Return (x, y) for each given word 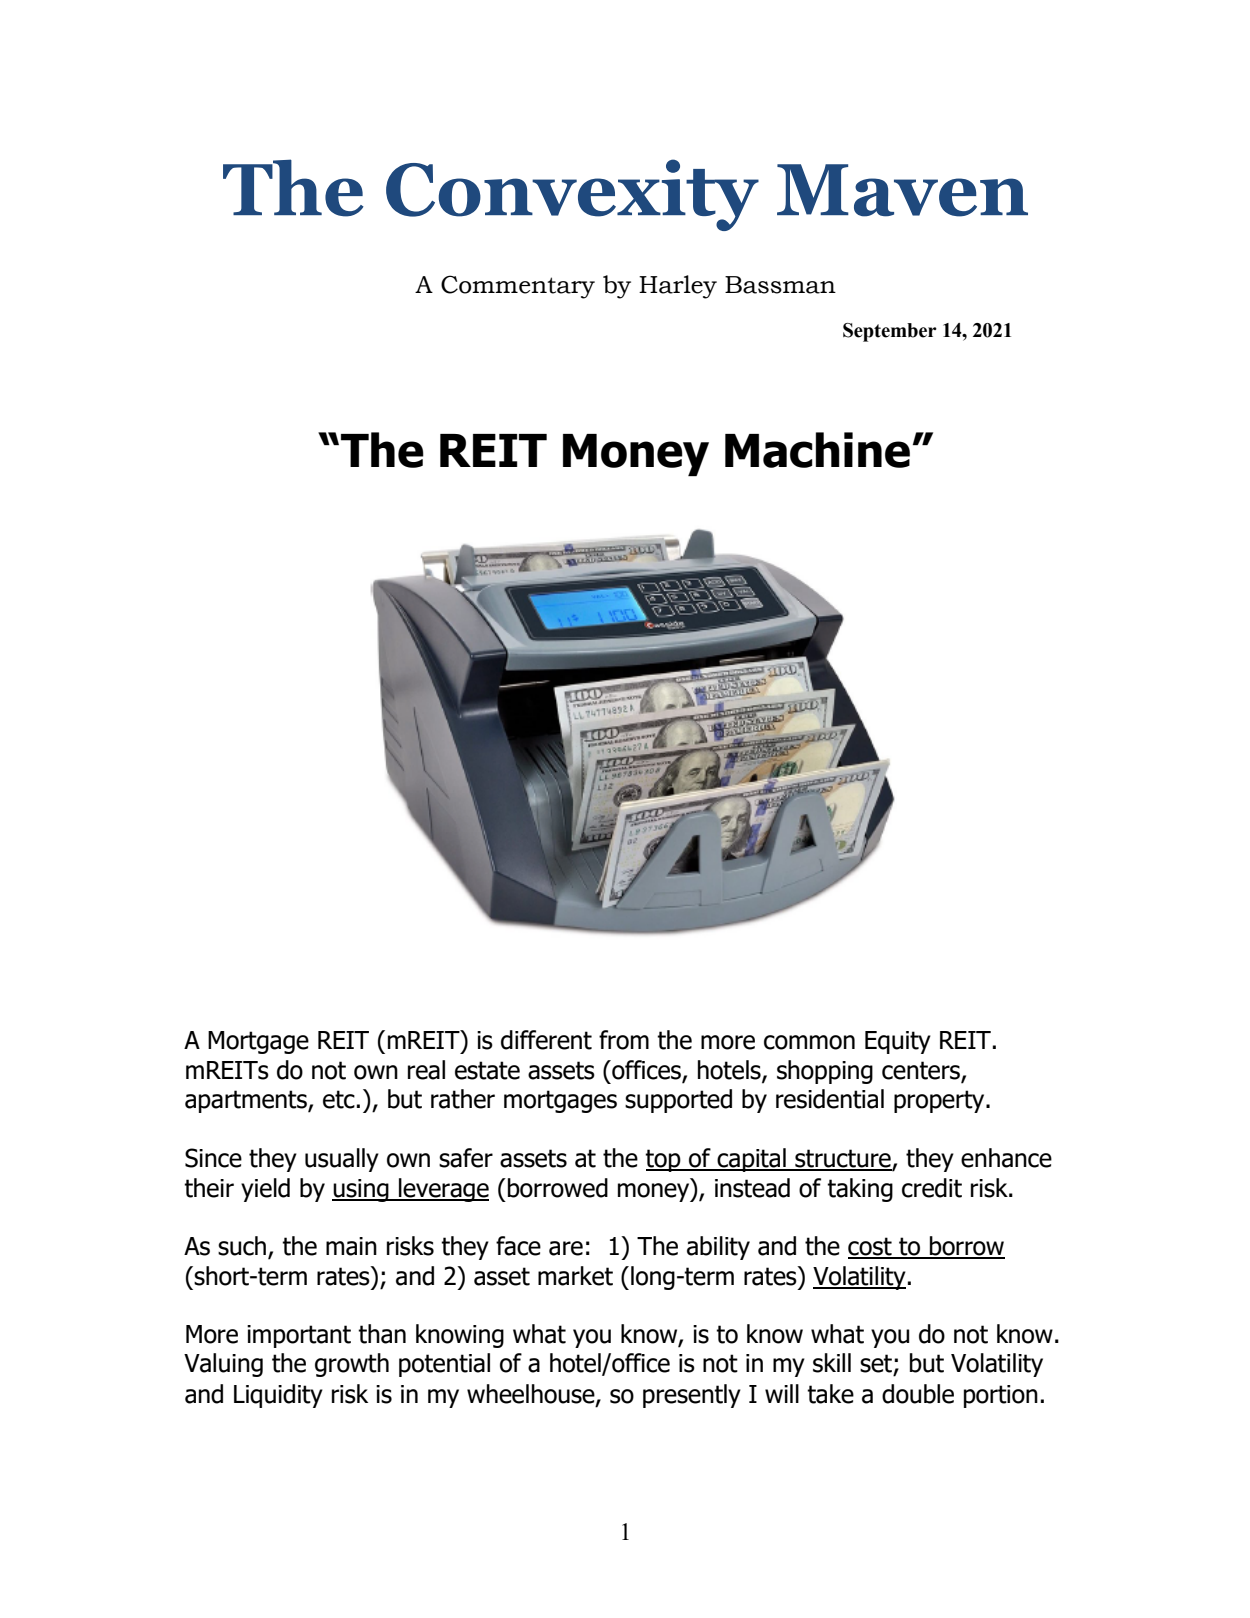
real (426, 1070)
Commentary (518, 287)
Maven (902, 190)
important (299, 1336)
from (624, 1040)
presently (692, 1396)
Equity (898, 1042)
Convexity (572, 195)
